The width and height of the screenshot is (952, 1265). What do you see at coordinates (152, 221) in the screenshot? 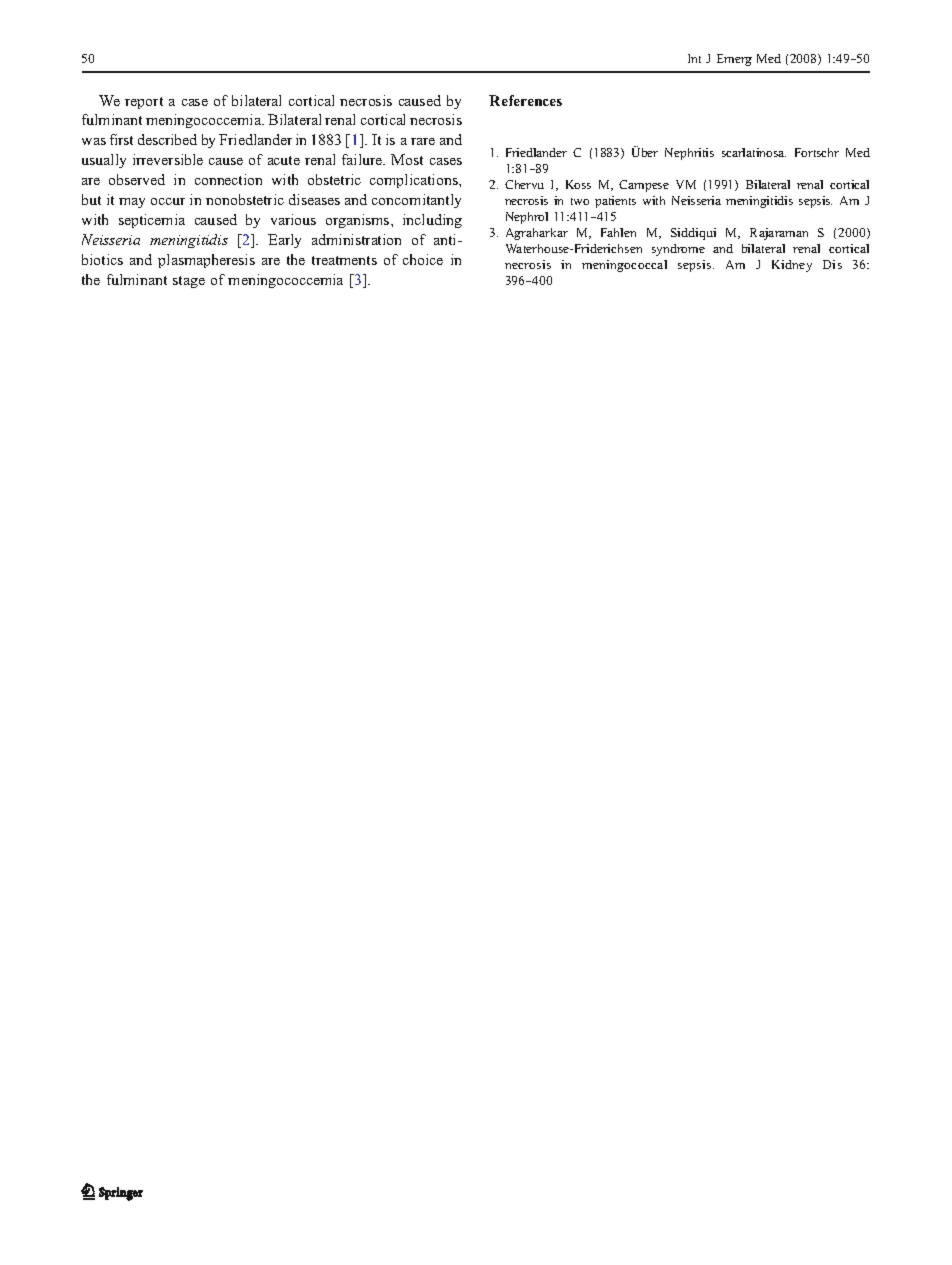
I see `septicemia` at bounding box center [152, 221].
